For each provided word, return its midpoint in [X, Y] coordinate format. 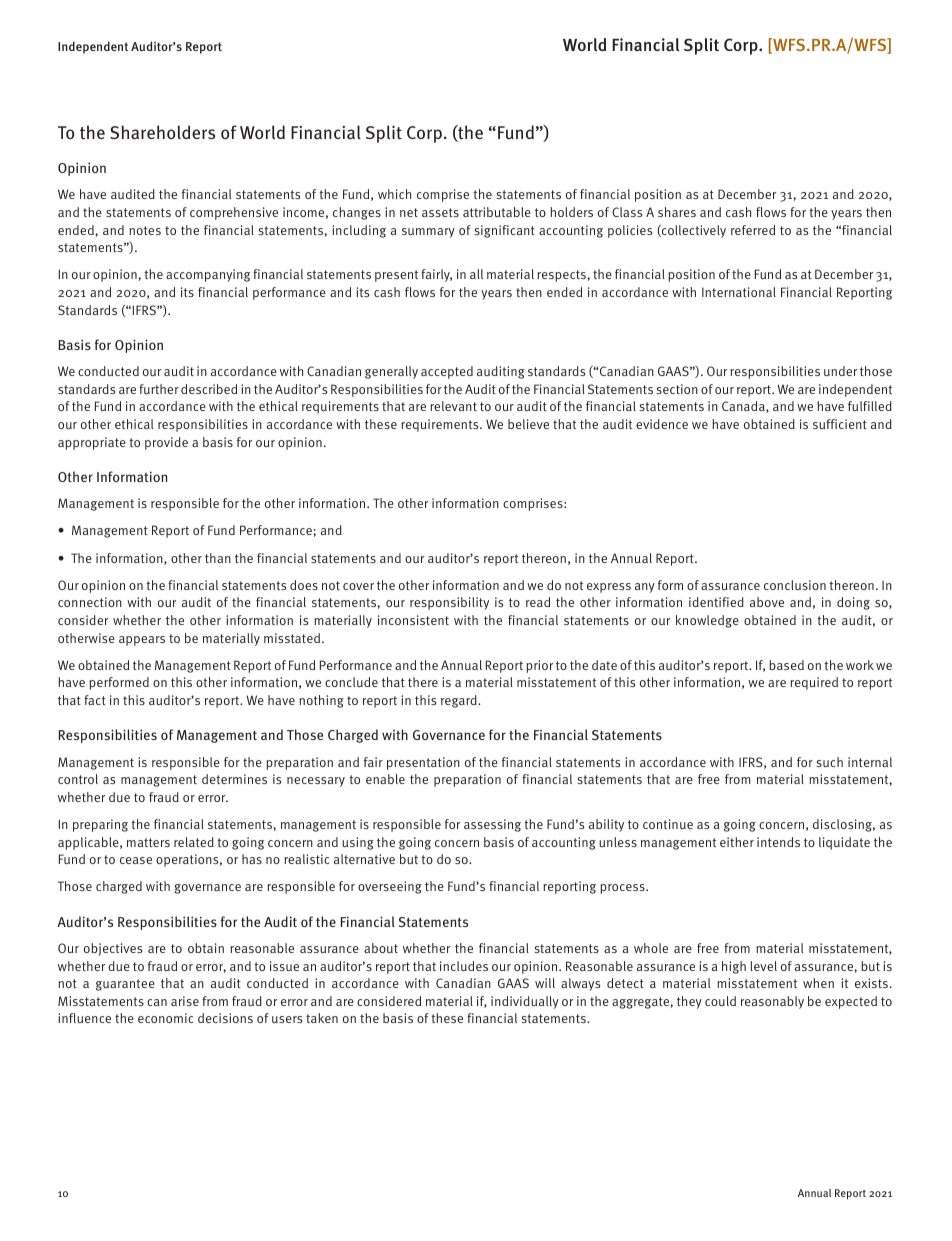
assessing [492, 825]
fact [95, 700]
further [159, 389]
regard [460, 701]
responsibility [449, 603]
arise [185, 1001]
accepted [447, 372]
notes [145, 230]
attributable [497, 212]
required [814, 683]
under [840, 371]
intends [778, 842]
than [218, 558]
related [194, 842]
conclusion [795, 585]
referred [753, 230]
